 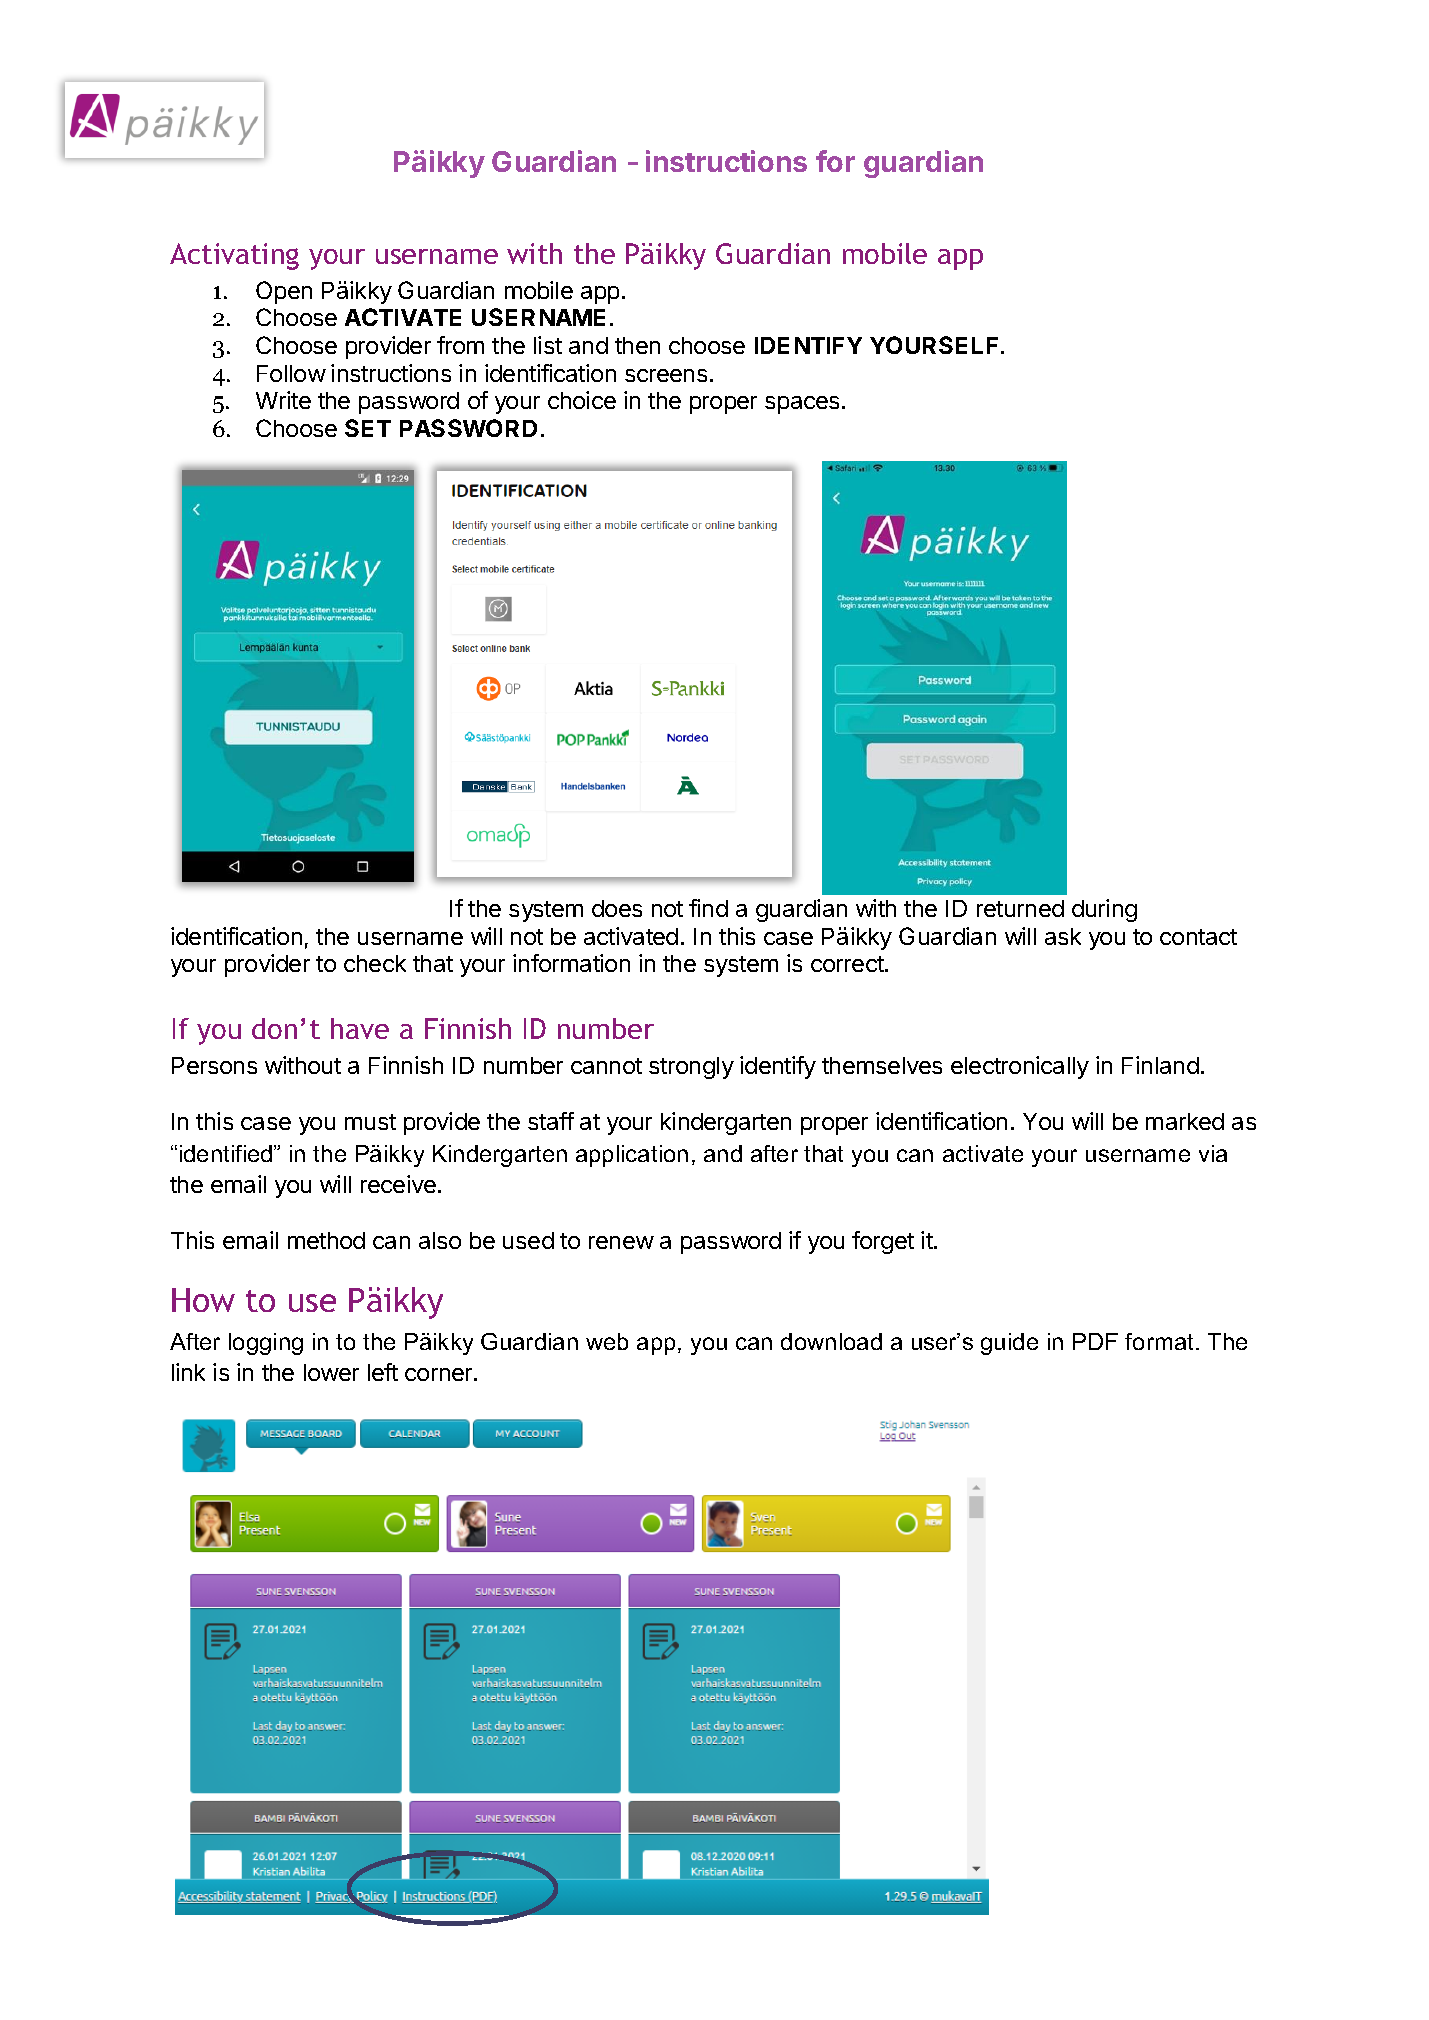 I want to click on spaces, so click(x=802, y=405).
